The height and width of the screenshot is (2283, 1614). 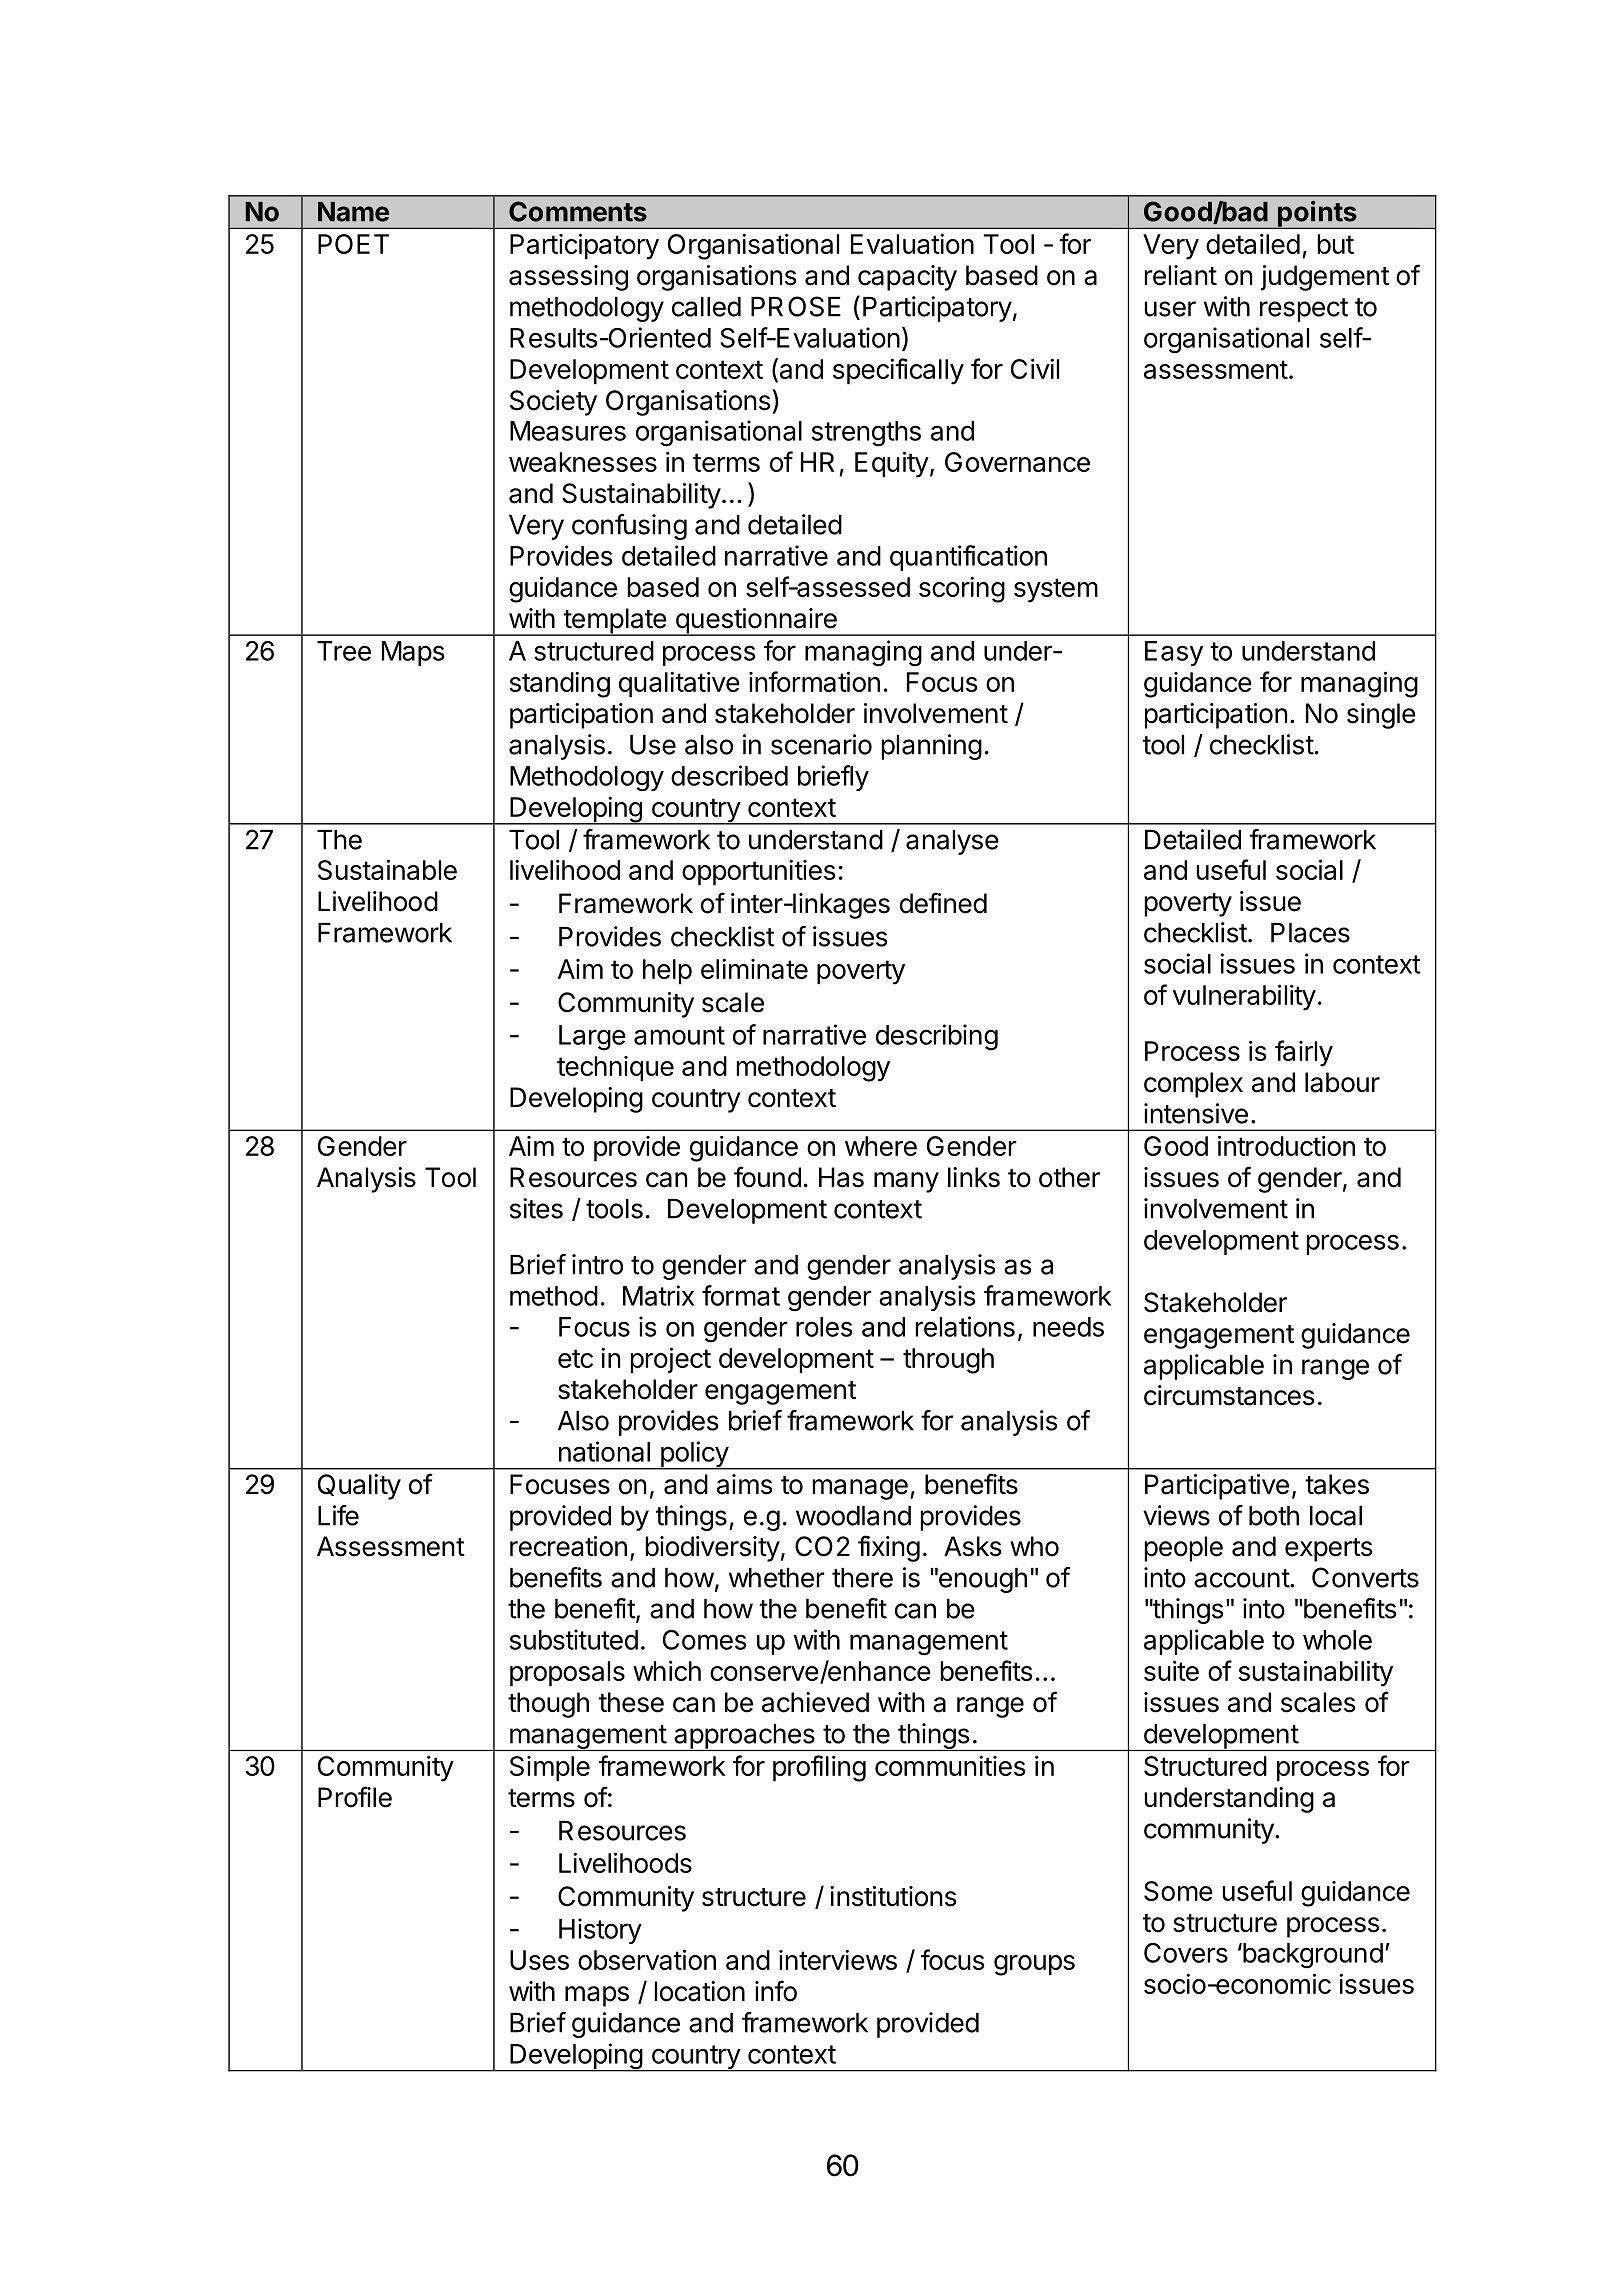 What do you see at coordinates (536, 1208) in the screenshot?
I see `sites` at bounding box center [536, 1208].
